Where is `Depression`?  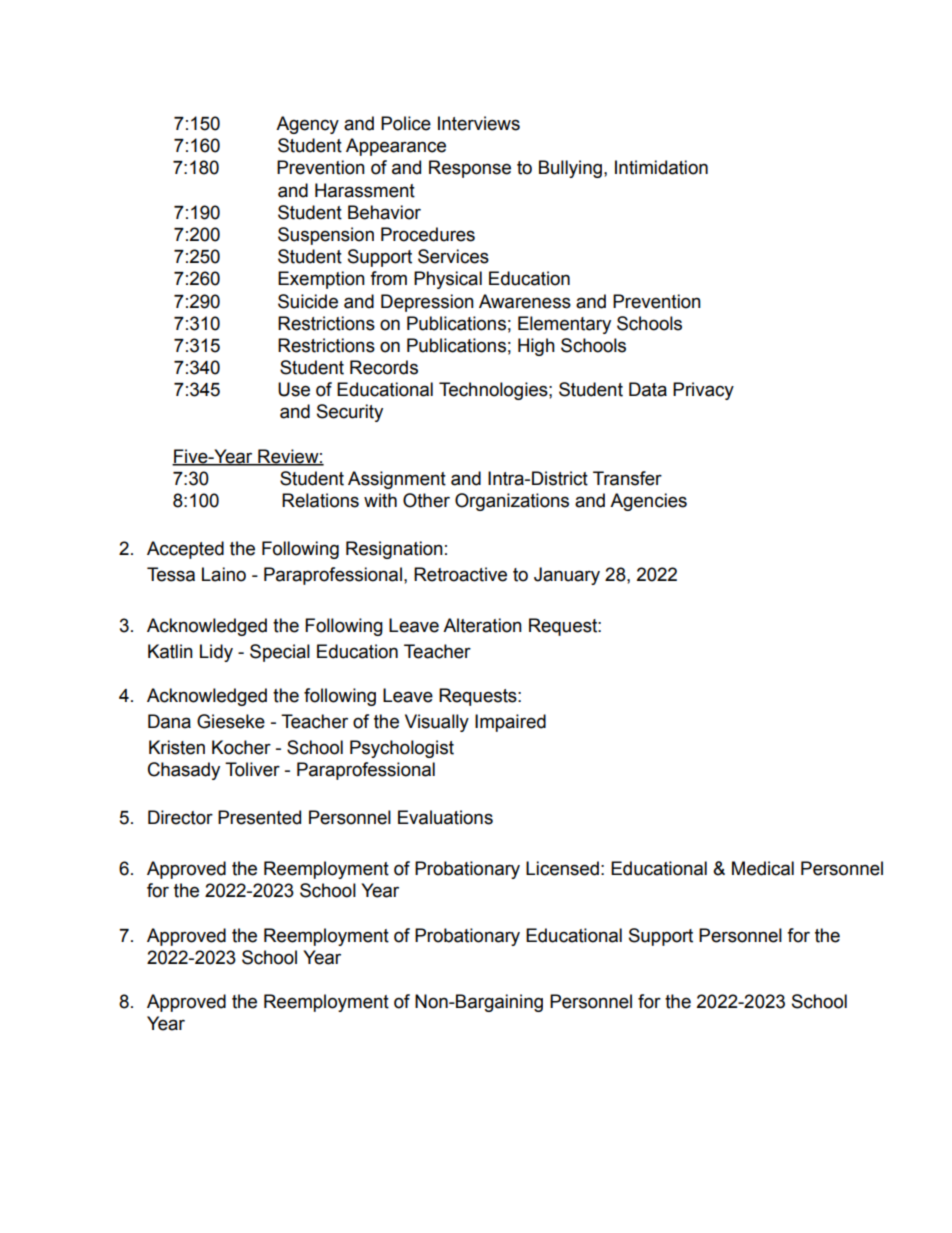 Depression is located at coordinates (427, 303).
